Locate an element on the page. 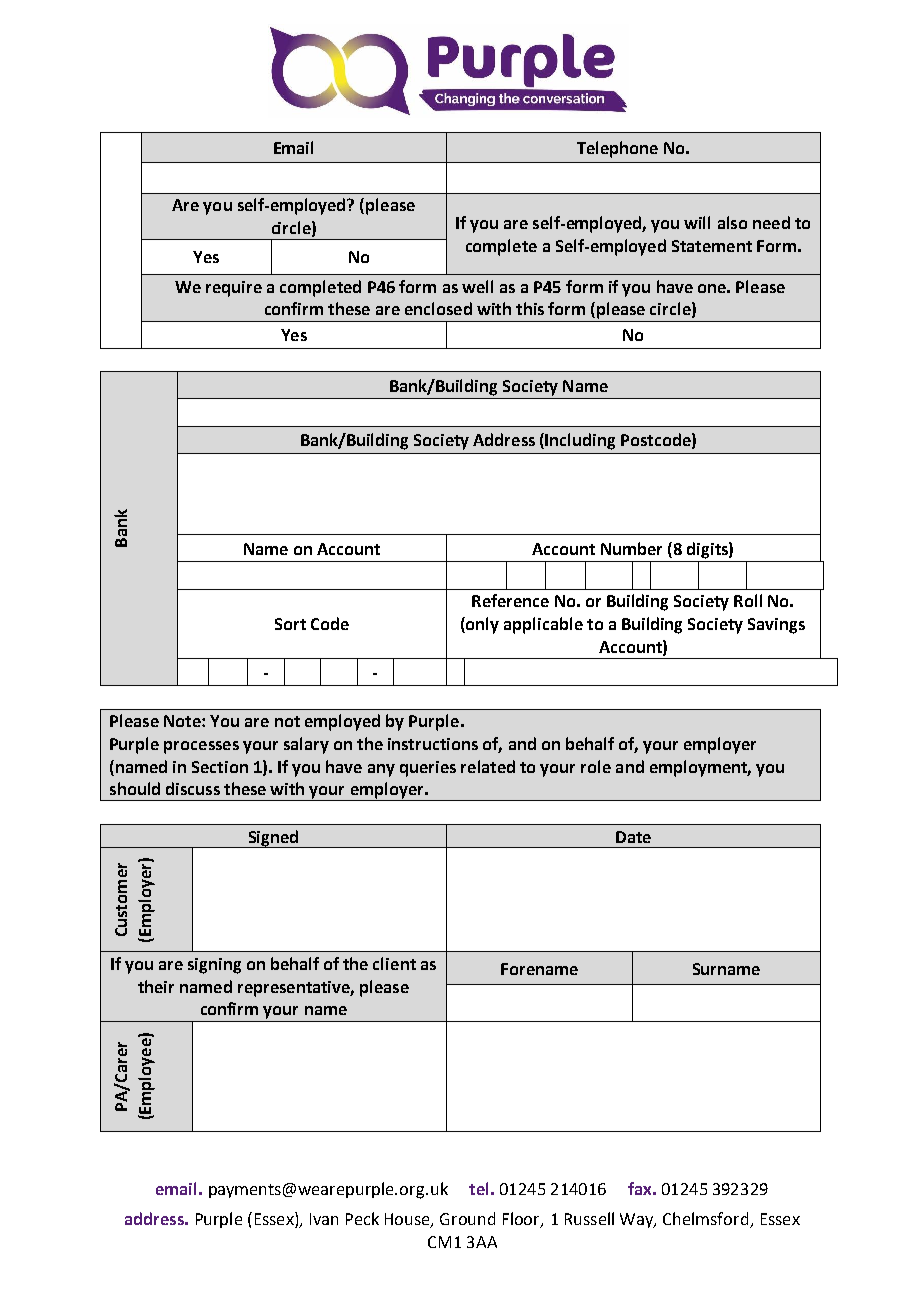  Ground is located at coordinates (467, 1218).
